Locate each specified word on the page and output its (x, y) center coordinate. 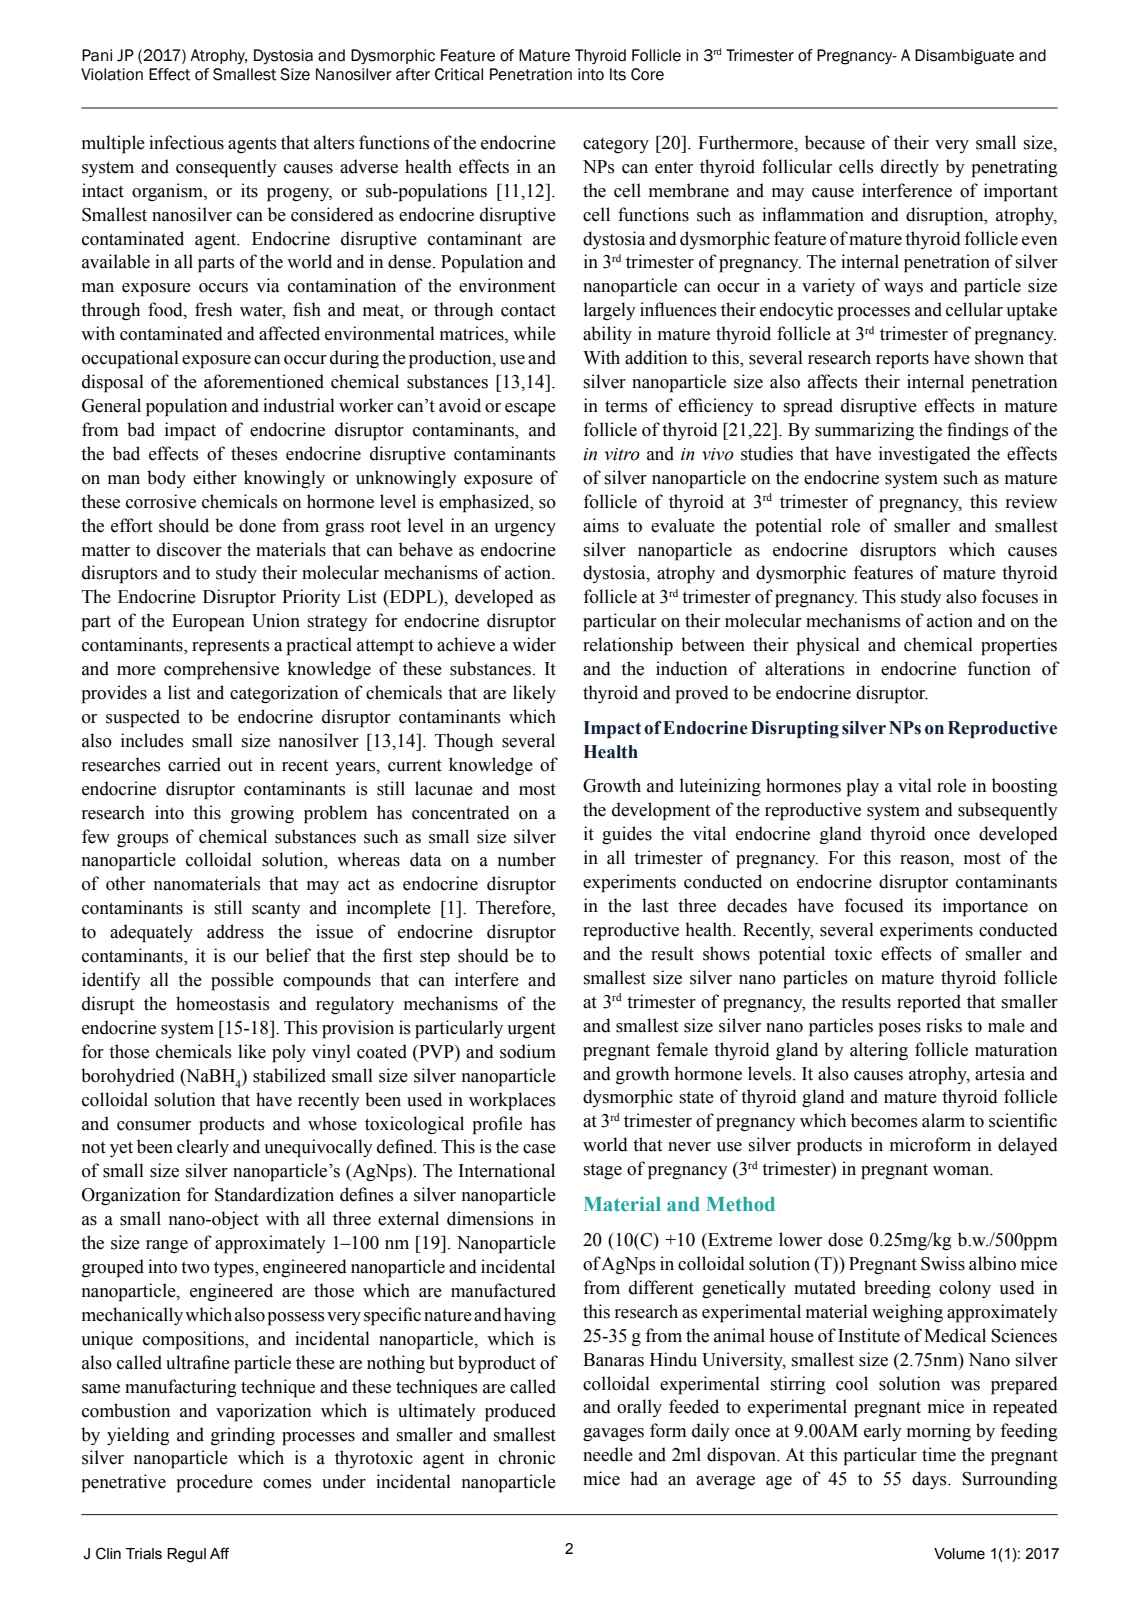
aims (601, 525)
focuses (1009, 596)
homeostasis (223, 1003)
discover (189, 549)
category (616, 145)
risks (944, 1025)
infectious (186, 142)
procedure (215, 1483)
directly (910, 168)
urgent (531, 1030)
